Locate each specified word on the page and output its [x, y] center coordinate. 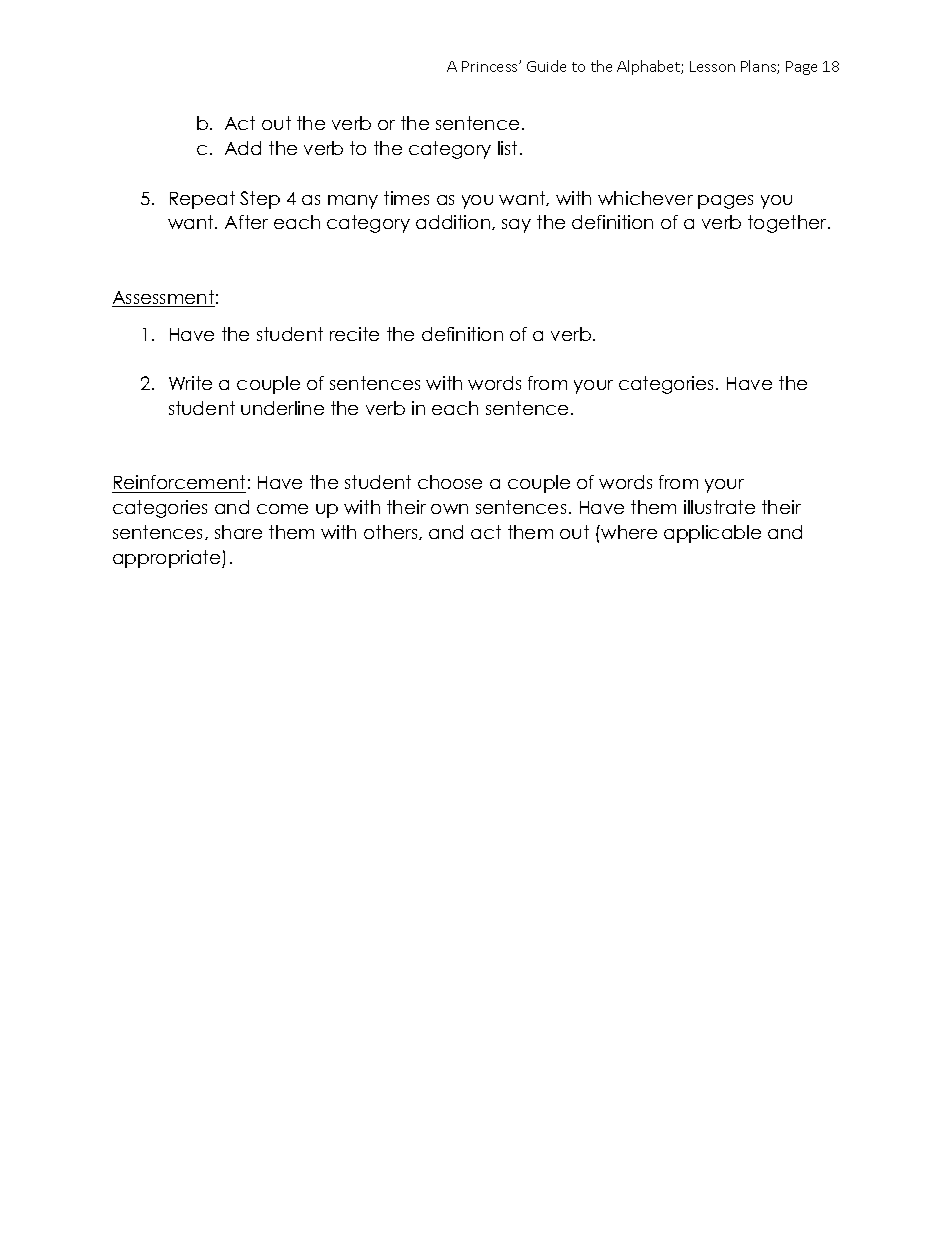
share [238, 532]
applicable [712, 534]
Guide [546, 66]
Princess [491, 66]
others [392, 532]
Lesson [712, 66]
